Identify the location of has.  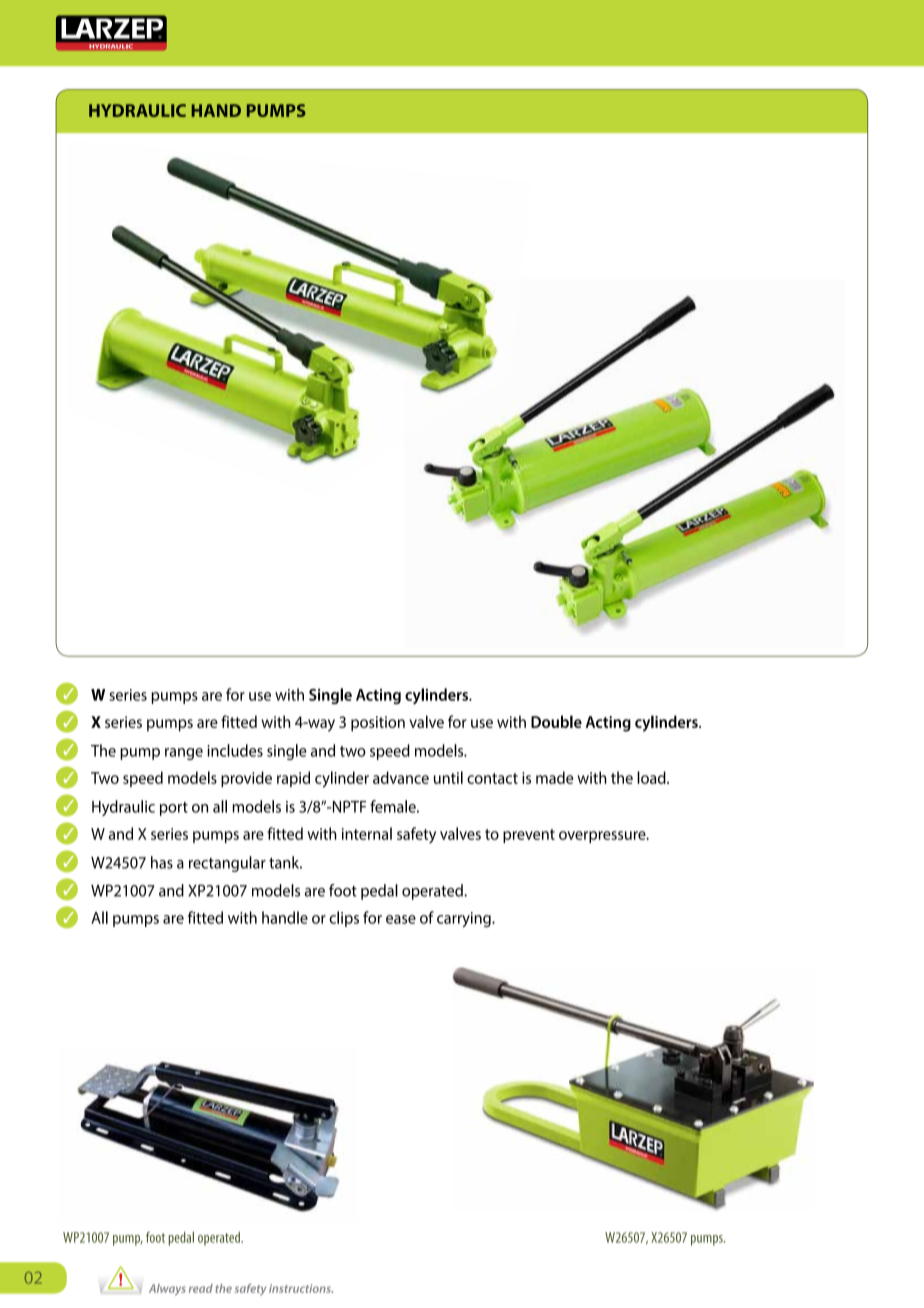
(162, 862).
